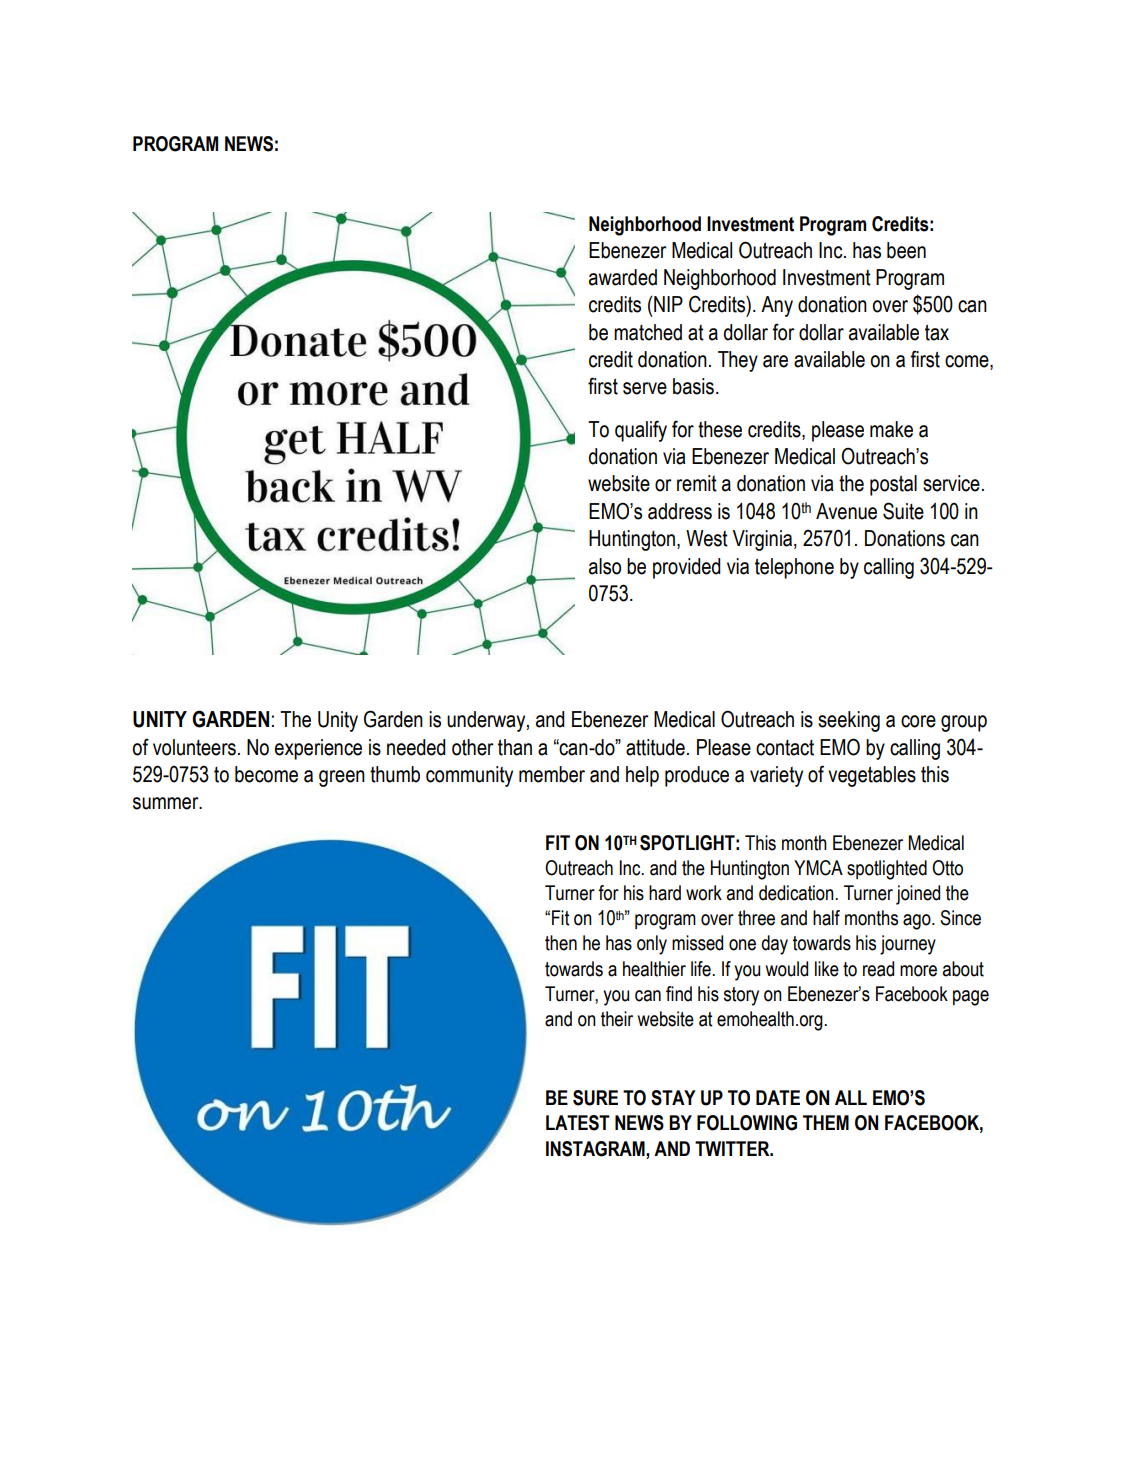 This screenshot has width=1127, height=1459. I want to click on than, so click(515, 747).
